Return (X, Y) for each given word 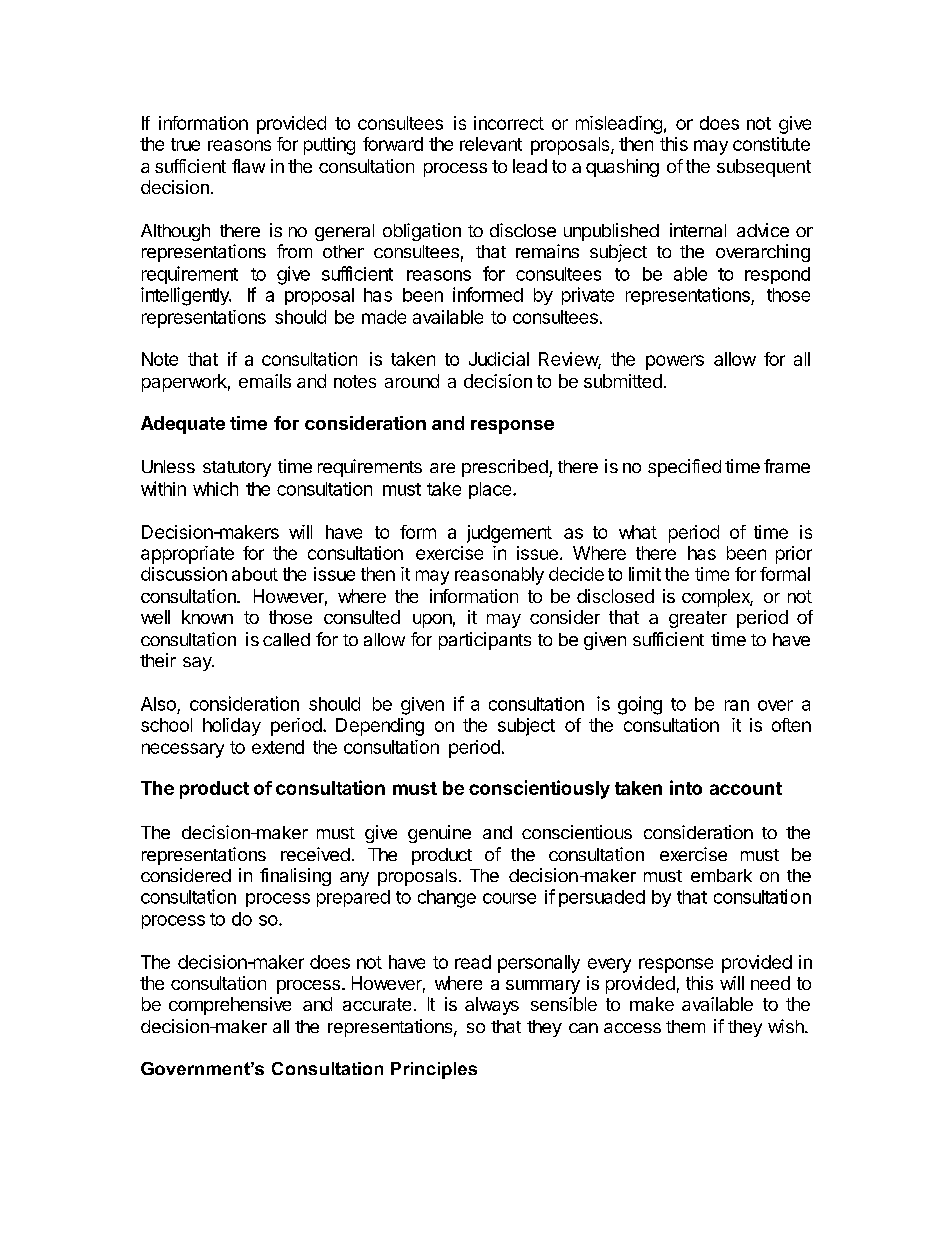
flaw (248, 166)
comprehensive (230, 1006)
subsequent (764, 168)
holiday (232, 727)
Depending (380, 727)
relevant (491, 144)
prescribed (505, 468)
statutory (237, 469)
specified (684, 468)
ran (737, 705)
